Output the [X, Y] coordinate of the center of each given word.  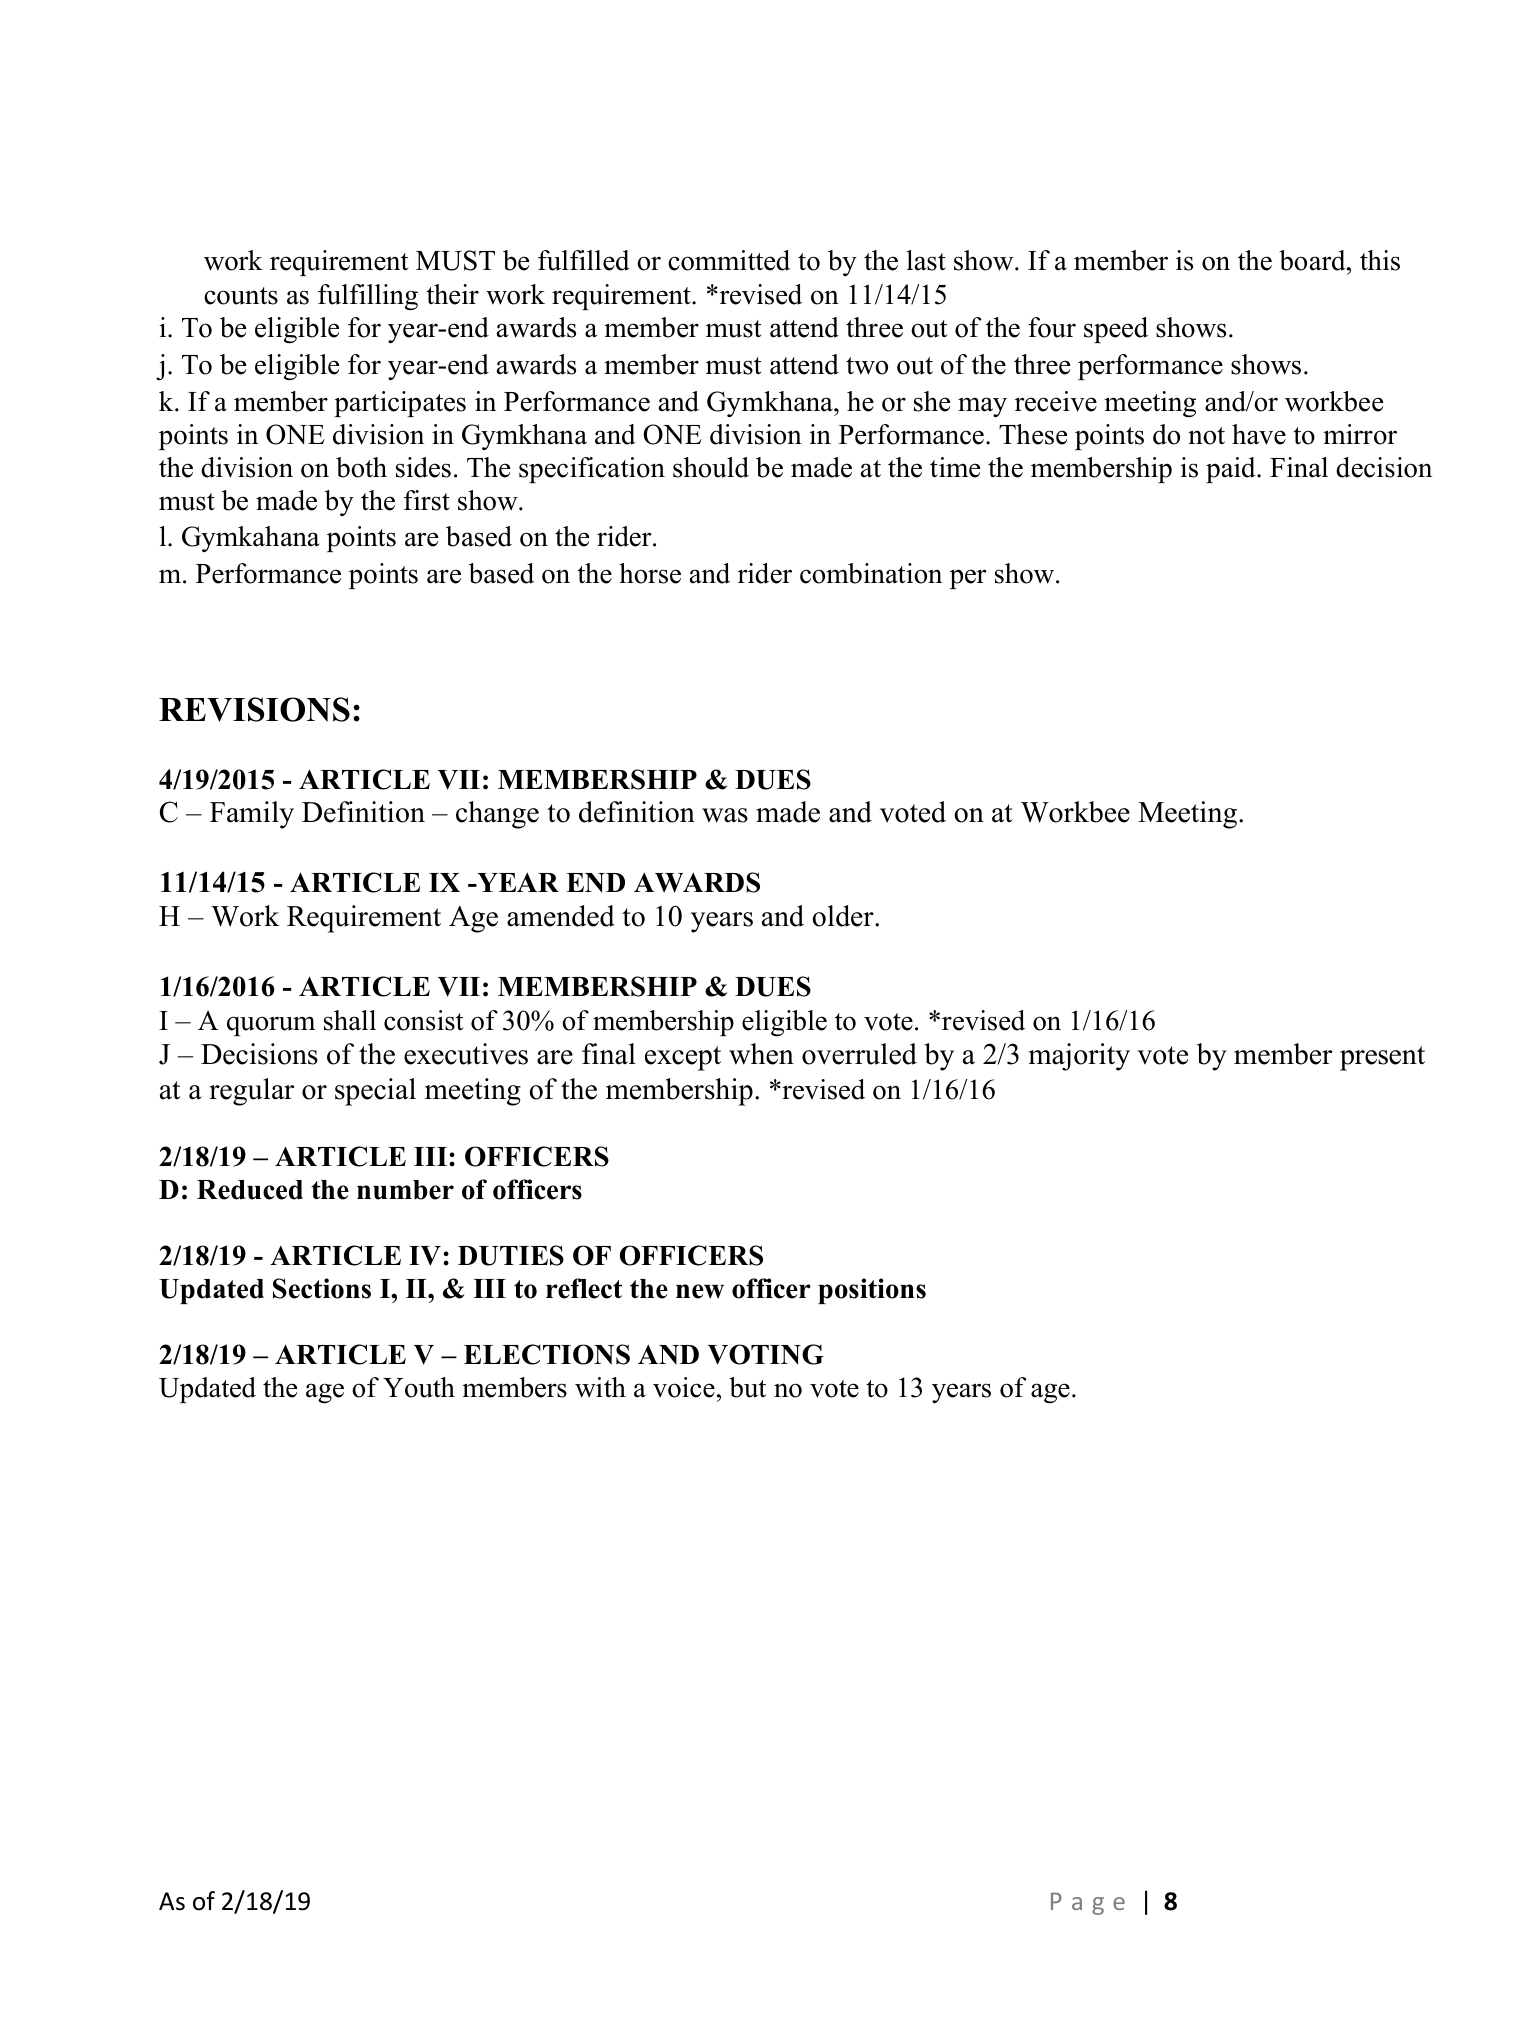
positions [872, 1291]
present [1382, 1058]
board [1313, 260]
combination [871, 573]
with [600, 1387]
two [867, 366]
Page [1088, 1903]
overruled [859, 1054]
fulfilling [368, 297]
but [747, 1387]
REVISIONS [254, 709]
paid [1232, 470]
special [375, 1092]
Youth [419, 1387]
